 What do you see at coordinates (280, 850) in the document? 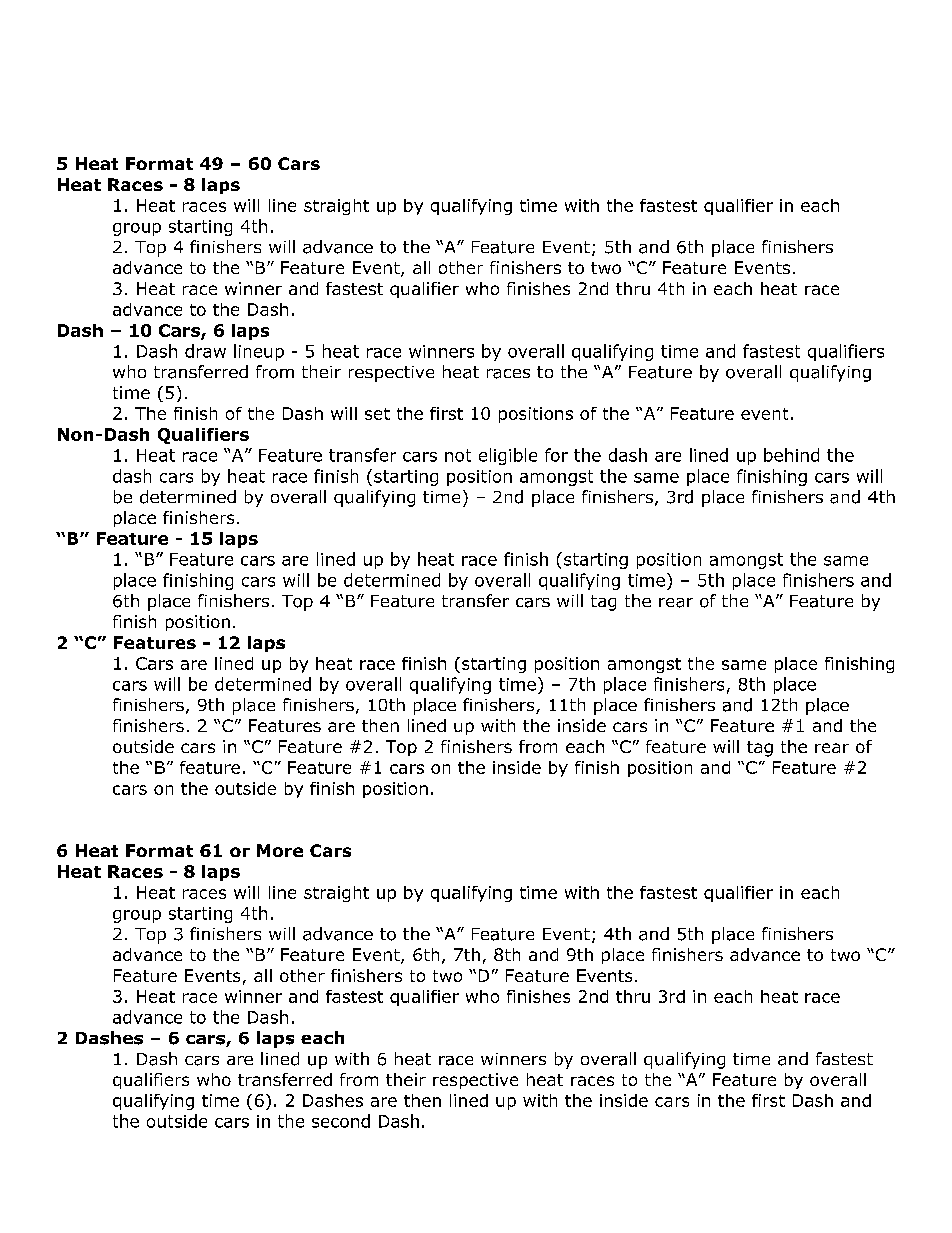
I see `More` at bounding box center [280, 850].
